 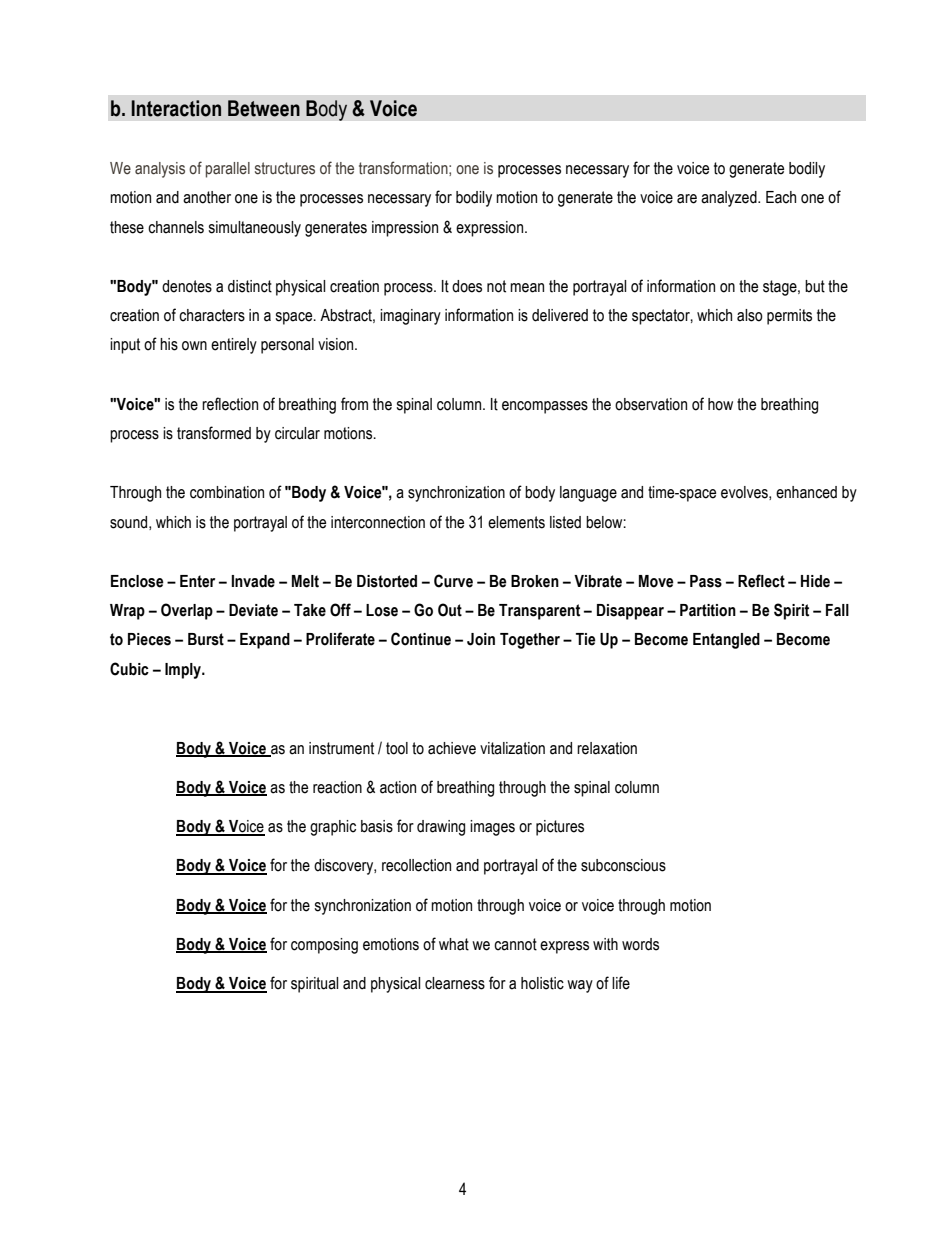 I want to click on what, so click(x=454, y=944).
